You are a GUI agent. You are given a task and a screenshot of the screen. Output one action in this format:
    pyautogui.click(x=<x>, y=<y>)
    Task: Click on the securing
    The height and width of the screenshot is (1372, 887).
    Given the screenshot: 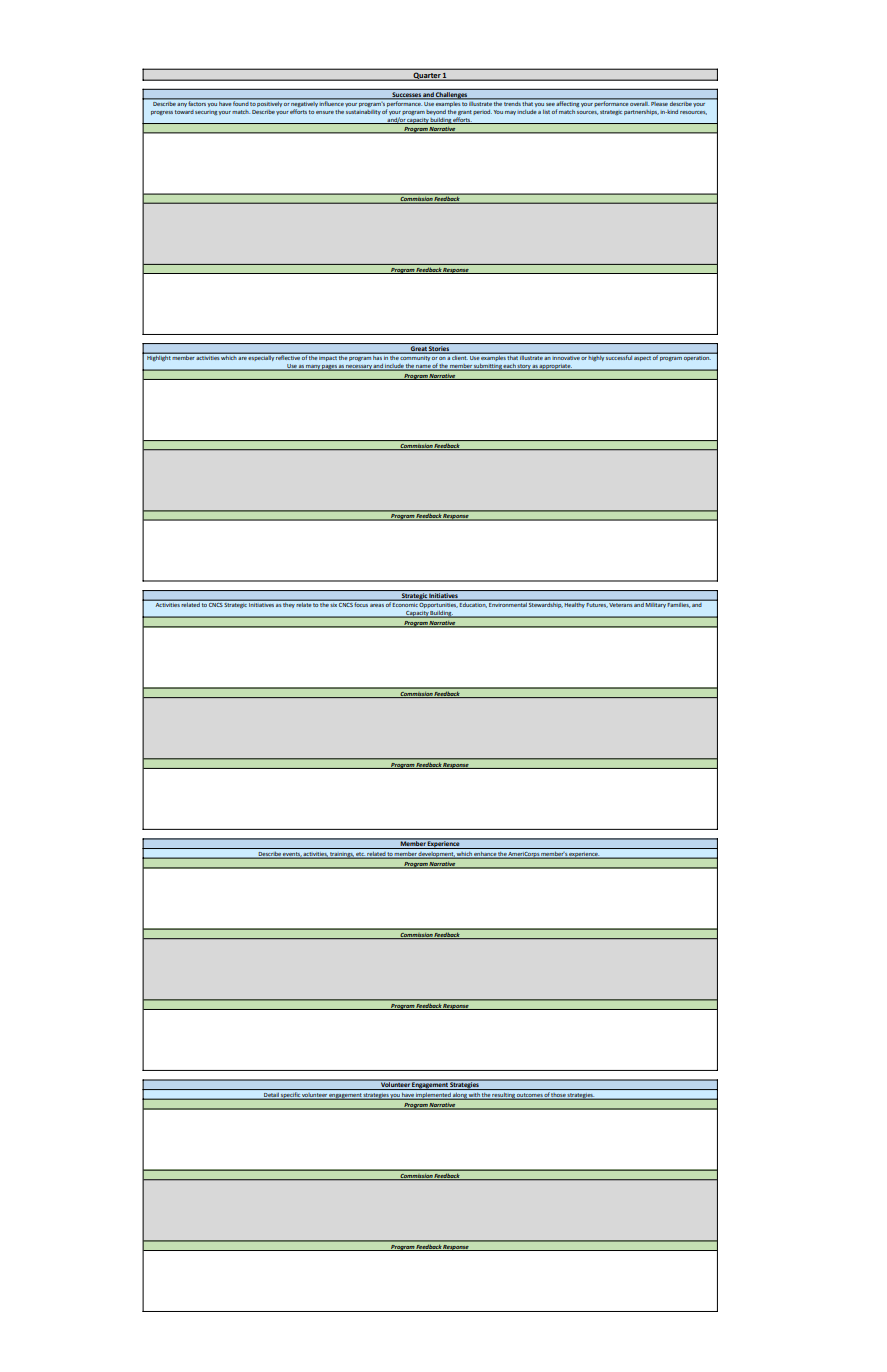 What is the action you would take?
    pyautogui.click(x=206, y=113)
